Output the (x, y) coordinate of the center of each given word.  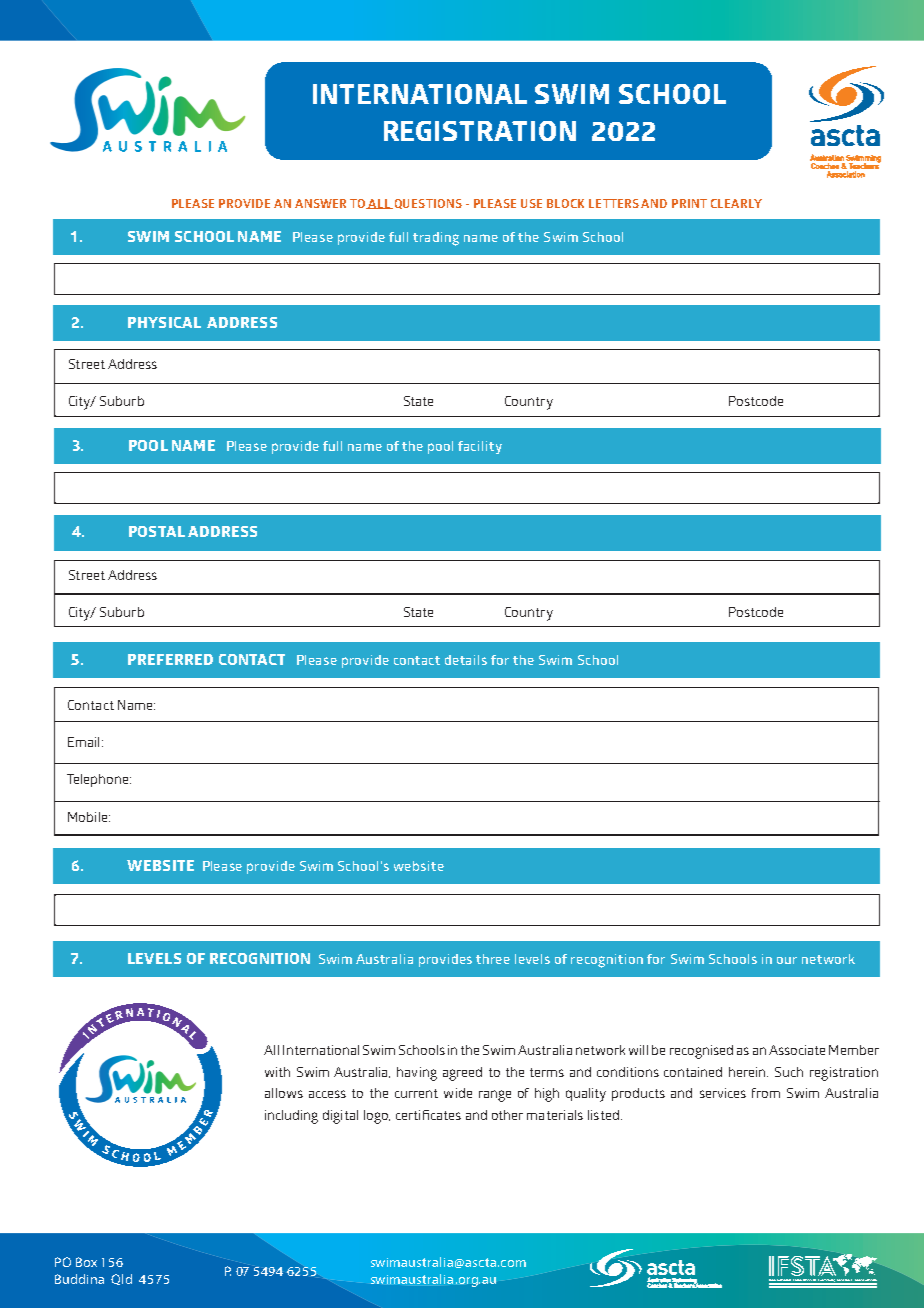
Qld (121, 1279)
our (787, 960)
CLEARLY (736, 203)
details (466, 660)
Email (83, 742)
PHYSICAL (164, 322)
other (507, 1115)
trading (436, 239)
